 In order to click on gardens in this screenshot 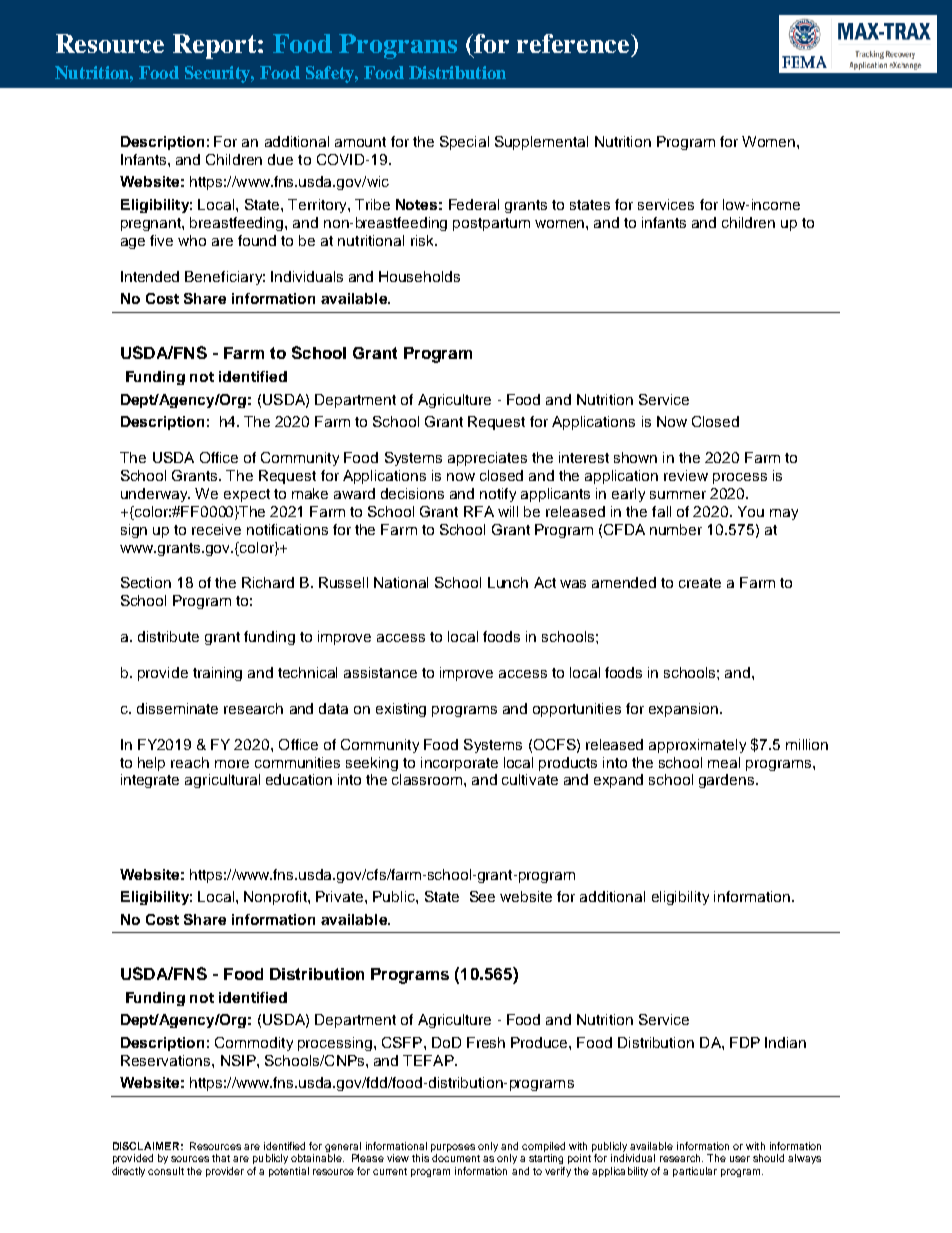, I will do `click(728, 781)`.
